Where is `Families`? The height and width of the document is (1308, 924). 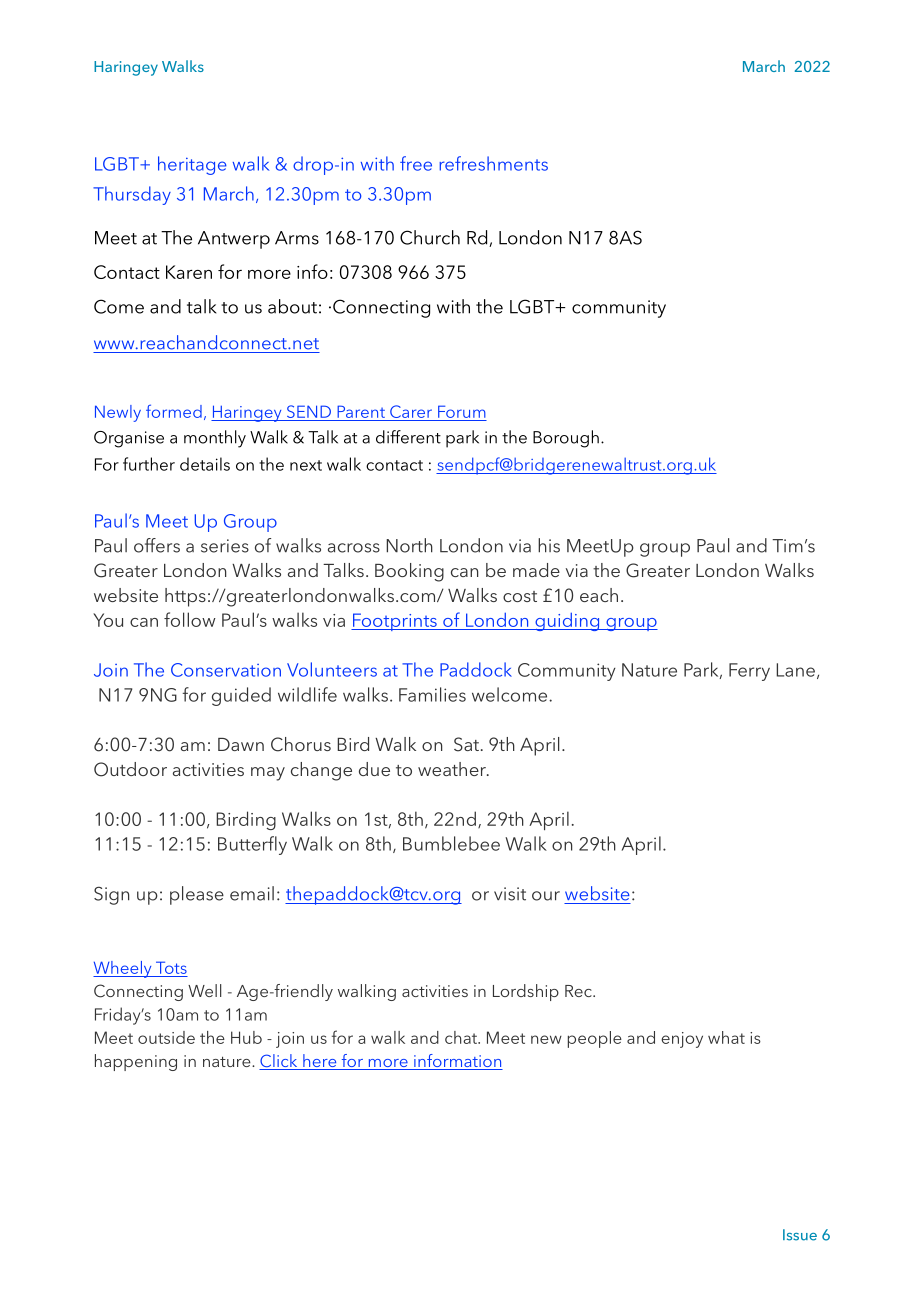
Families is located at coordinates (432, 694).
